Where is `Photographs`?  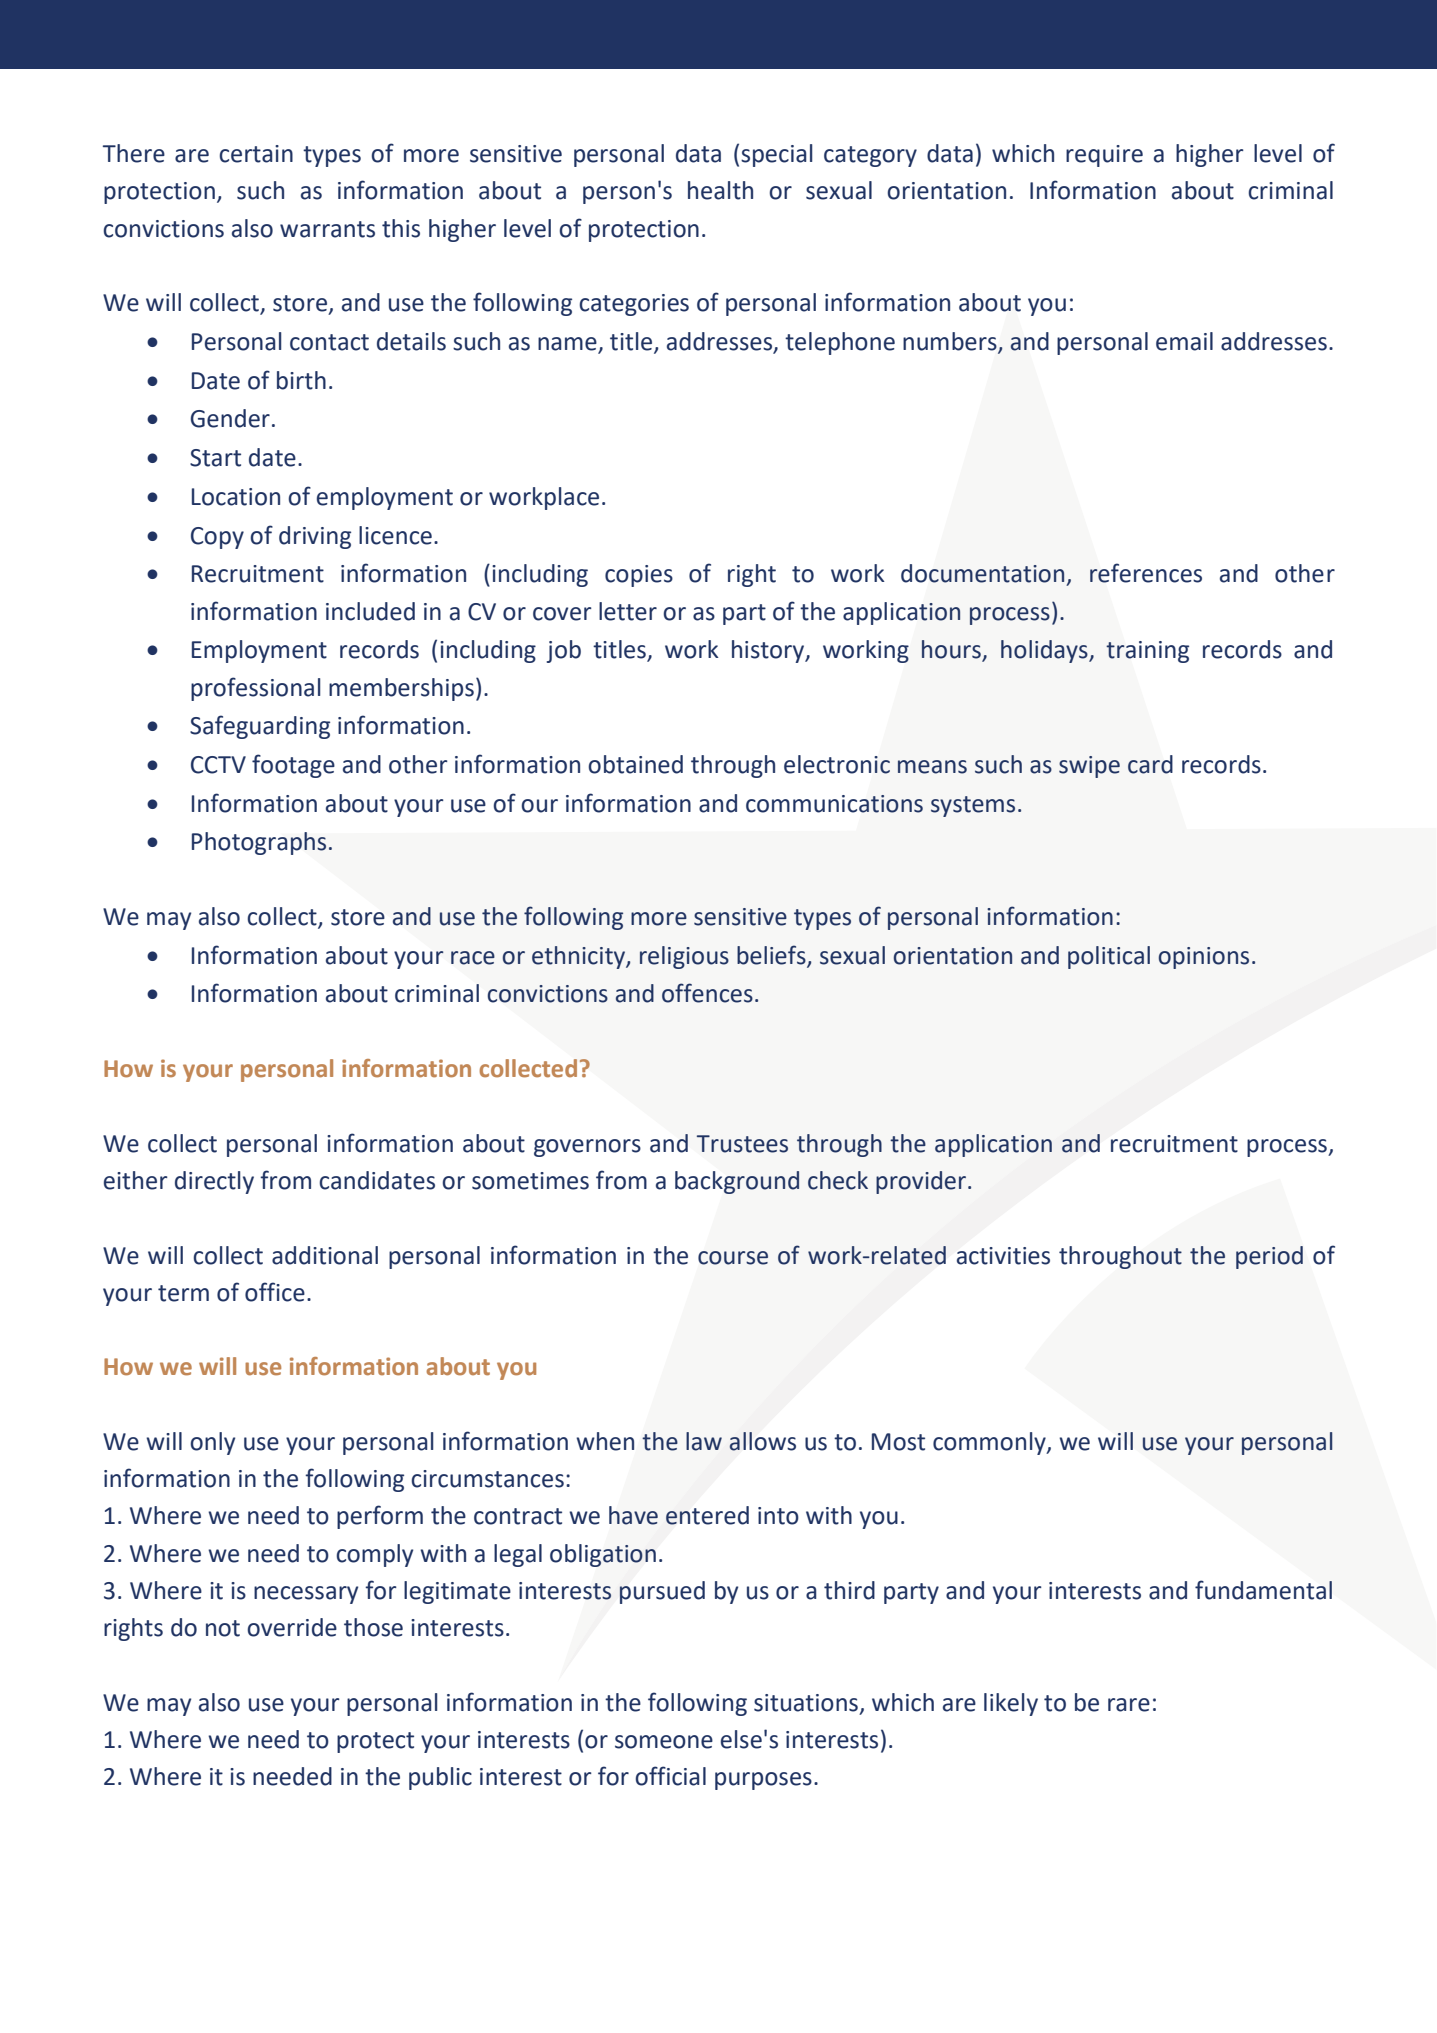
Photographs is located at coordinates (259, 843).
